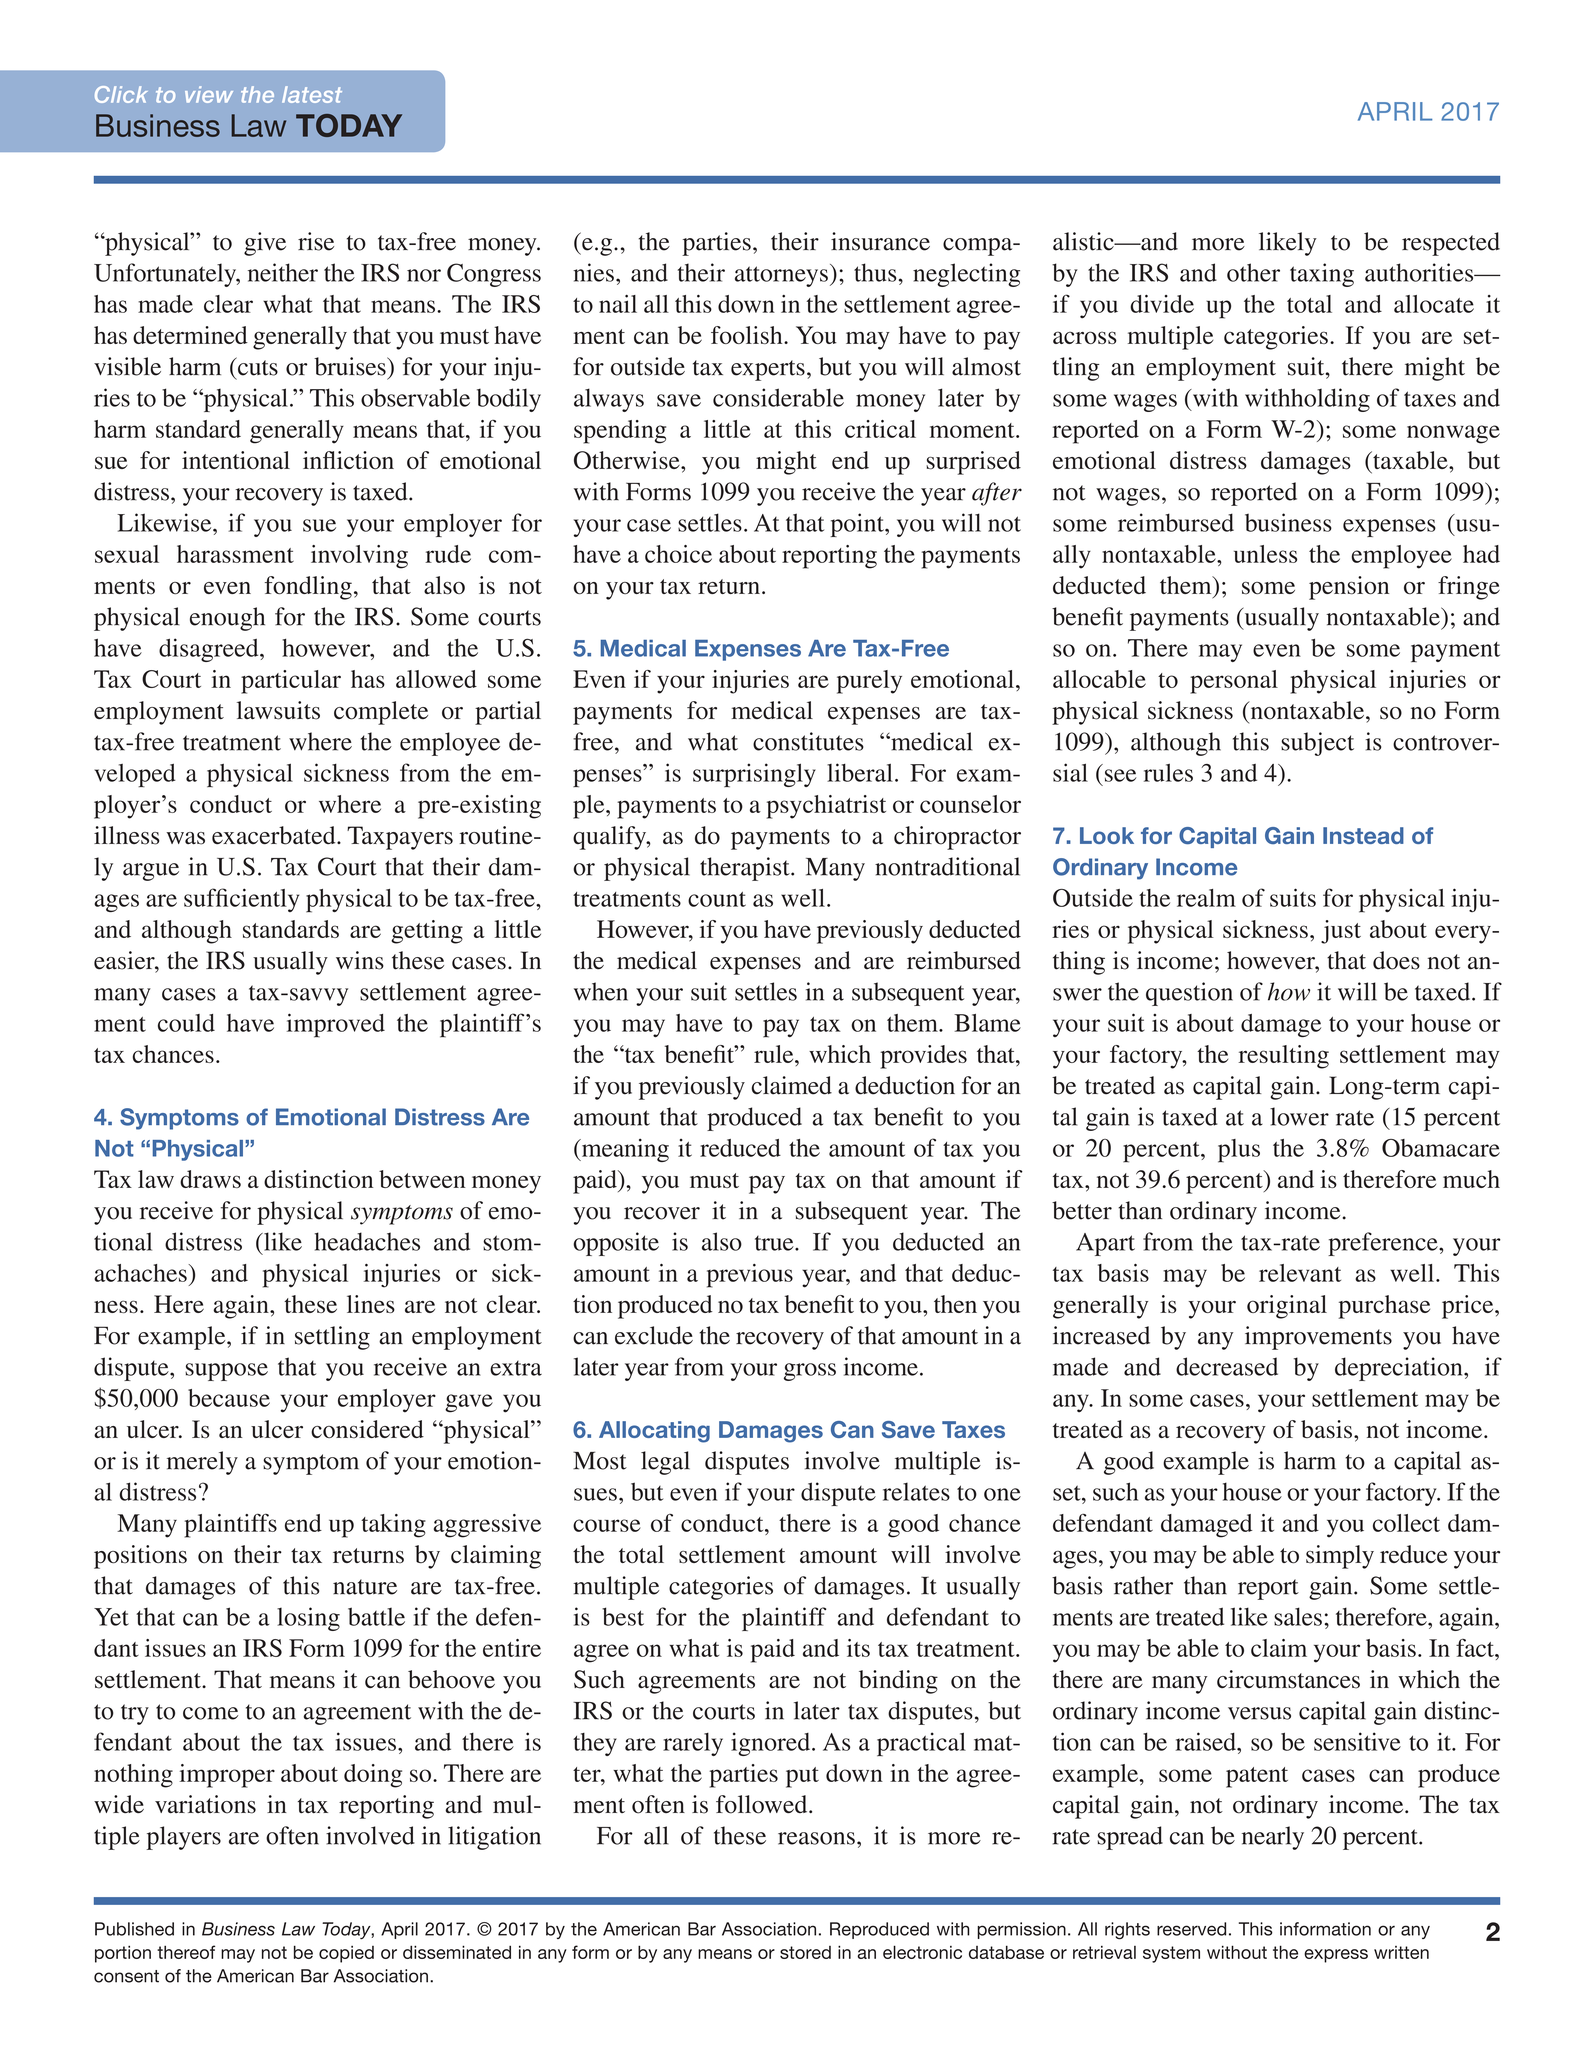 This screenshot has height=2063, width=1594. Describe the element at coordinates (1284, 1057) in the screenshot. I see `resulting` at that location.
